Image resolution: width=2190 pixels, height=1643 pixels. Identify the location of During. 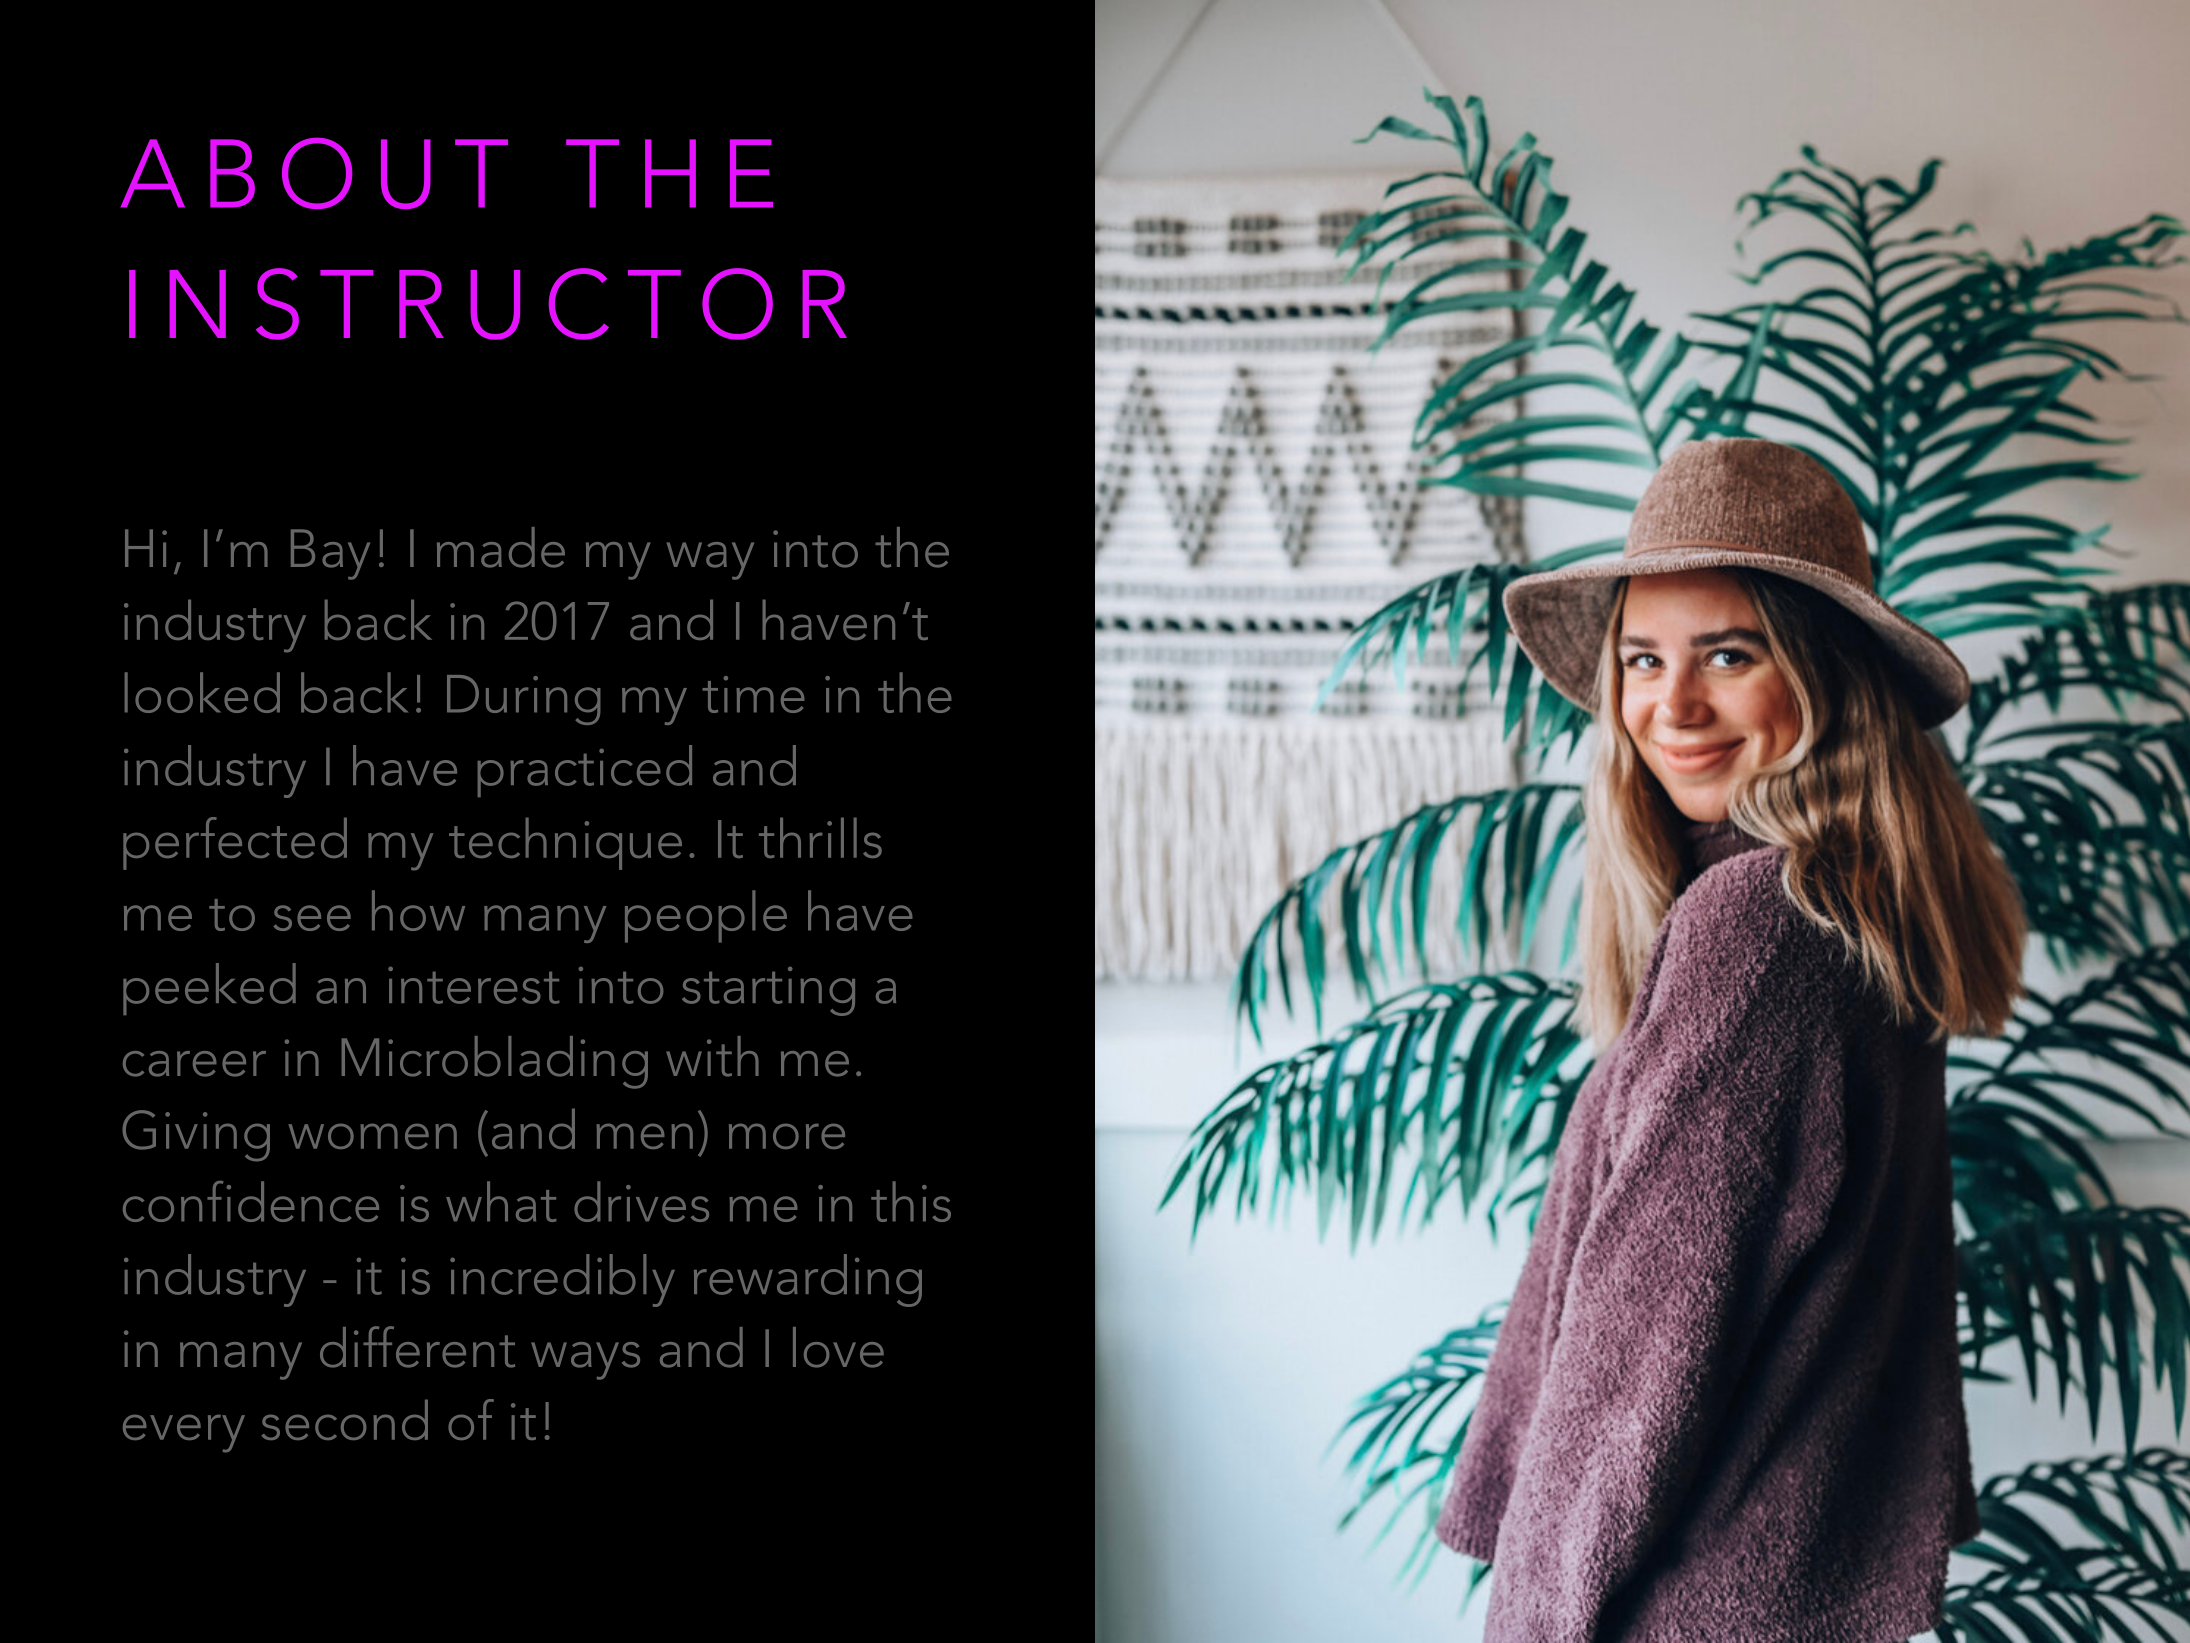
(523, 700).
